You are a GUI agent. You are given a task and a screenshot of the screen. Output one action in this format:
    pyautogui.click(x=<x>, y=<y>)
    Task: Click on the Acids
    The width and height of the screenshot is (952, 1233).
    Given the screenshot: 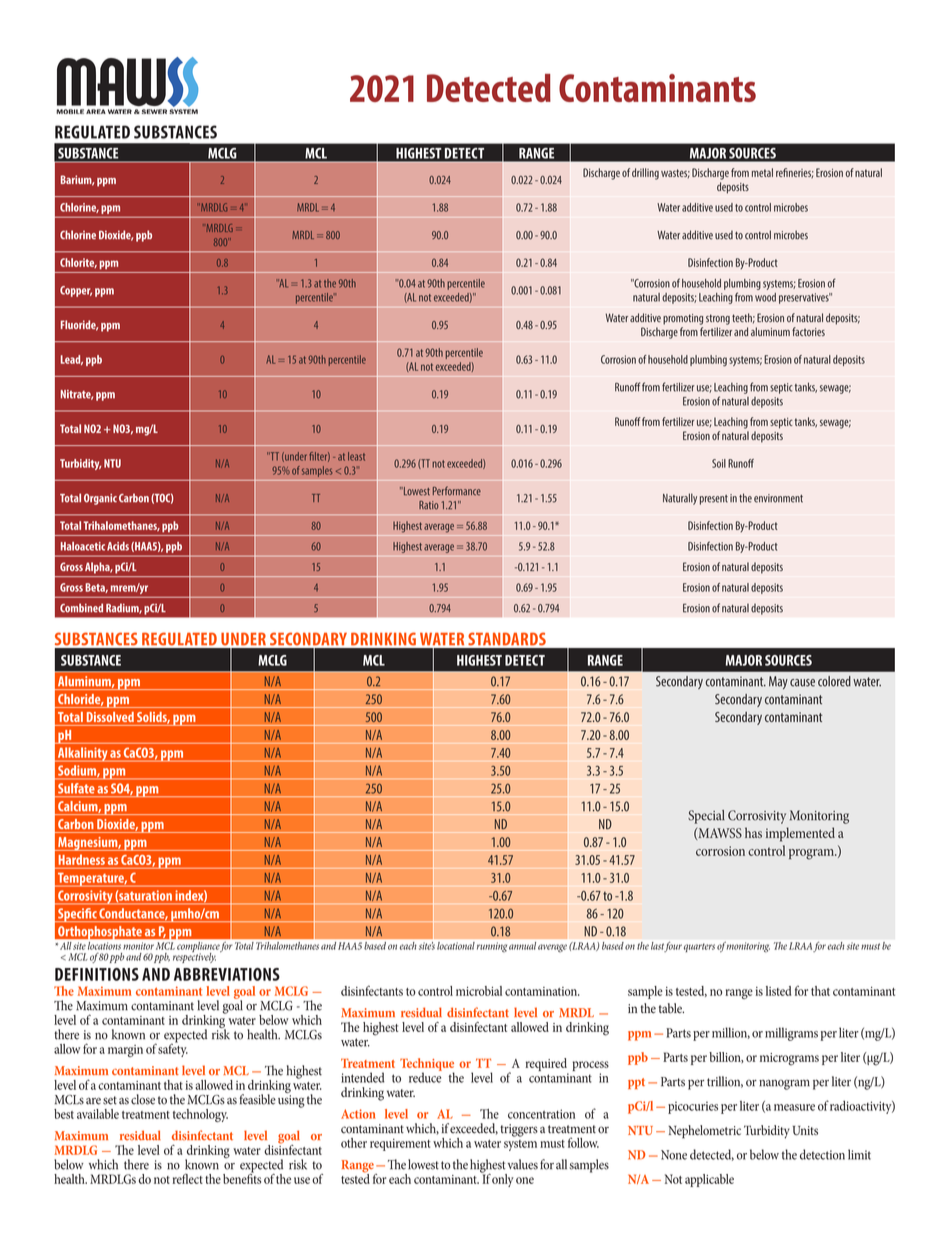 What is the action you would take?
    pyautogui.click(x=118, y=546)
